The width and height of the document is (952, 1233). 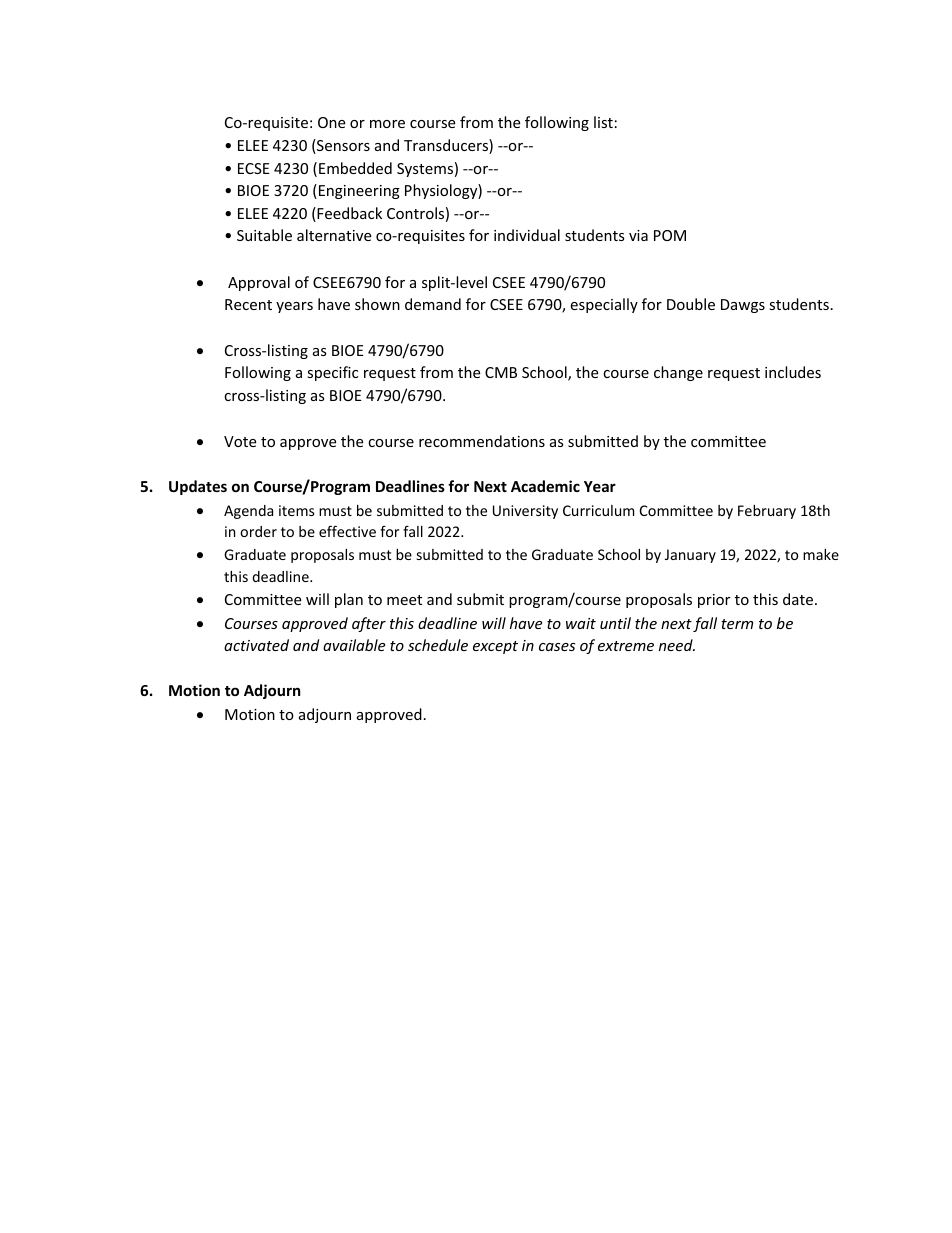 What do you see at coordinates (342, 146) in the document?
I see `Sensors` at bounding box center [342, 146].
